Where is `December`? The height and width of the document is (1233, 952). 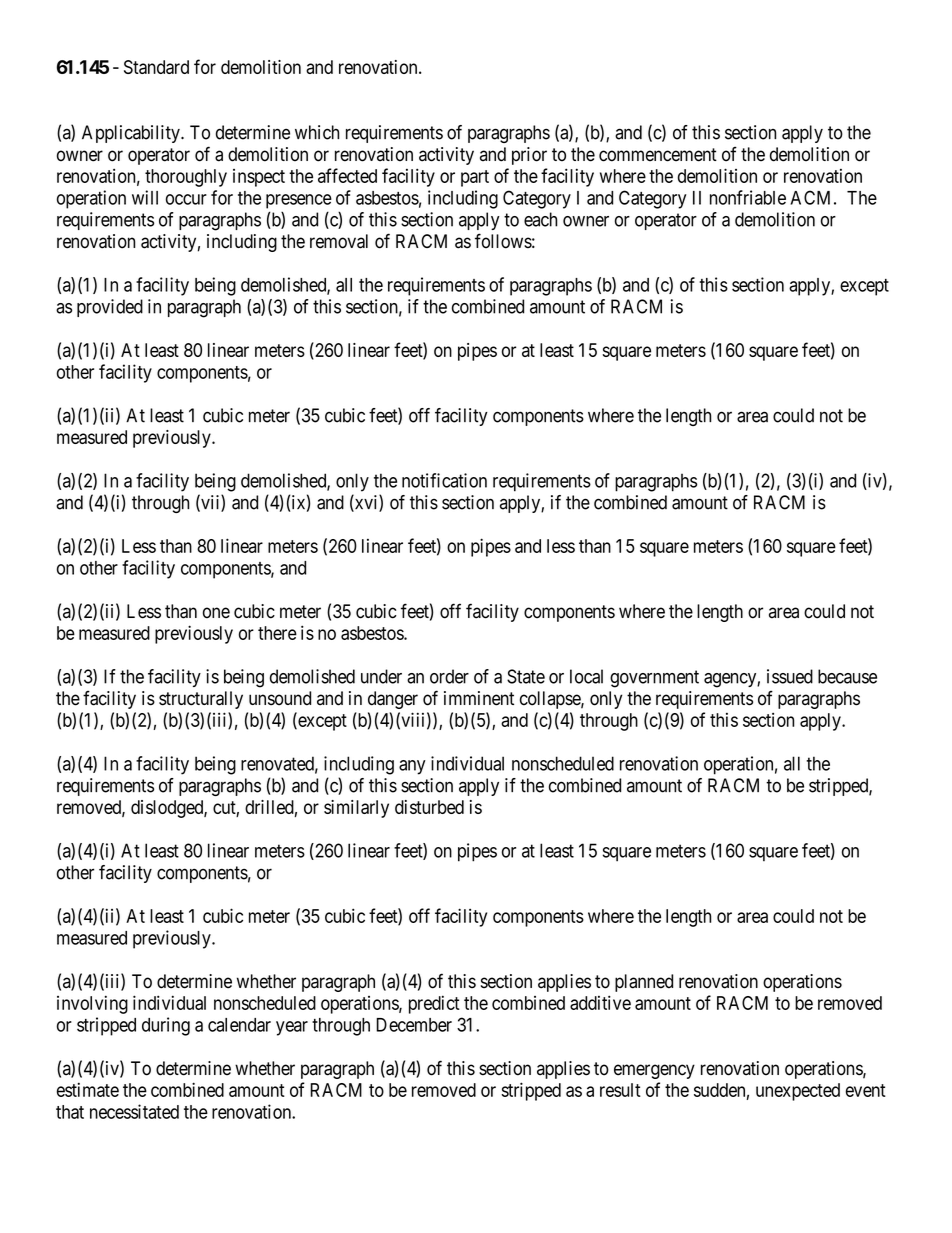 December is located at coordinates (414, 1025).
